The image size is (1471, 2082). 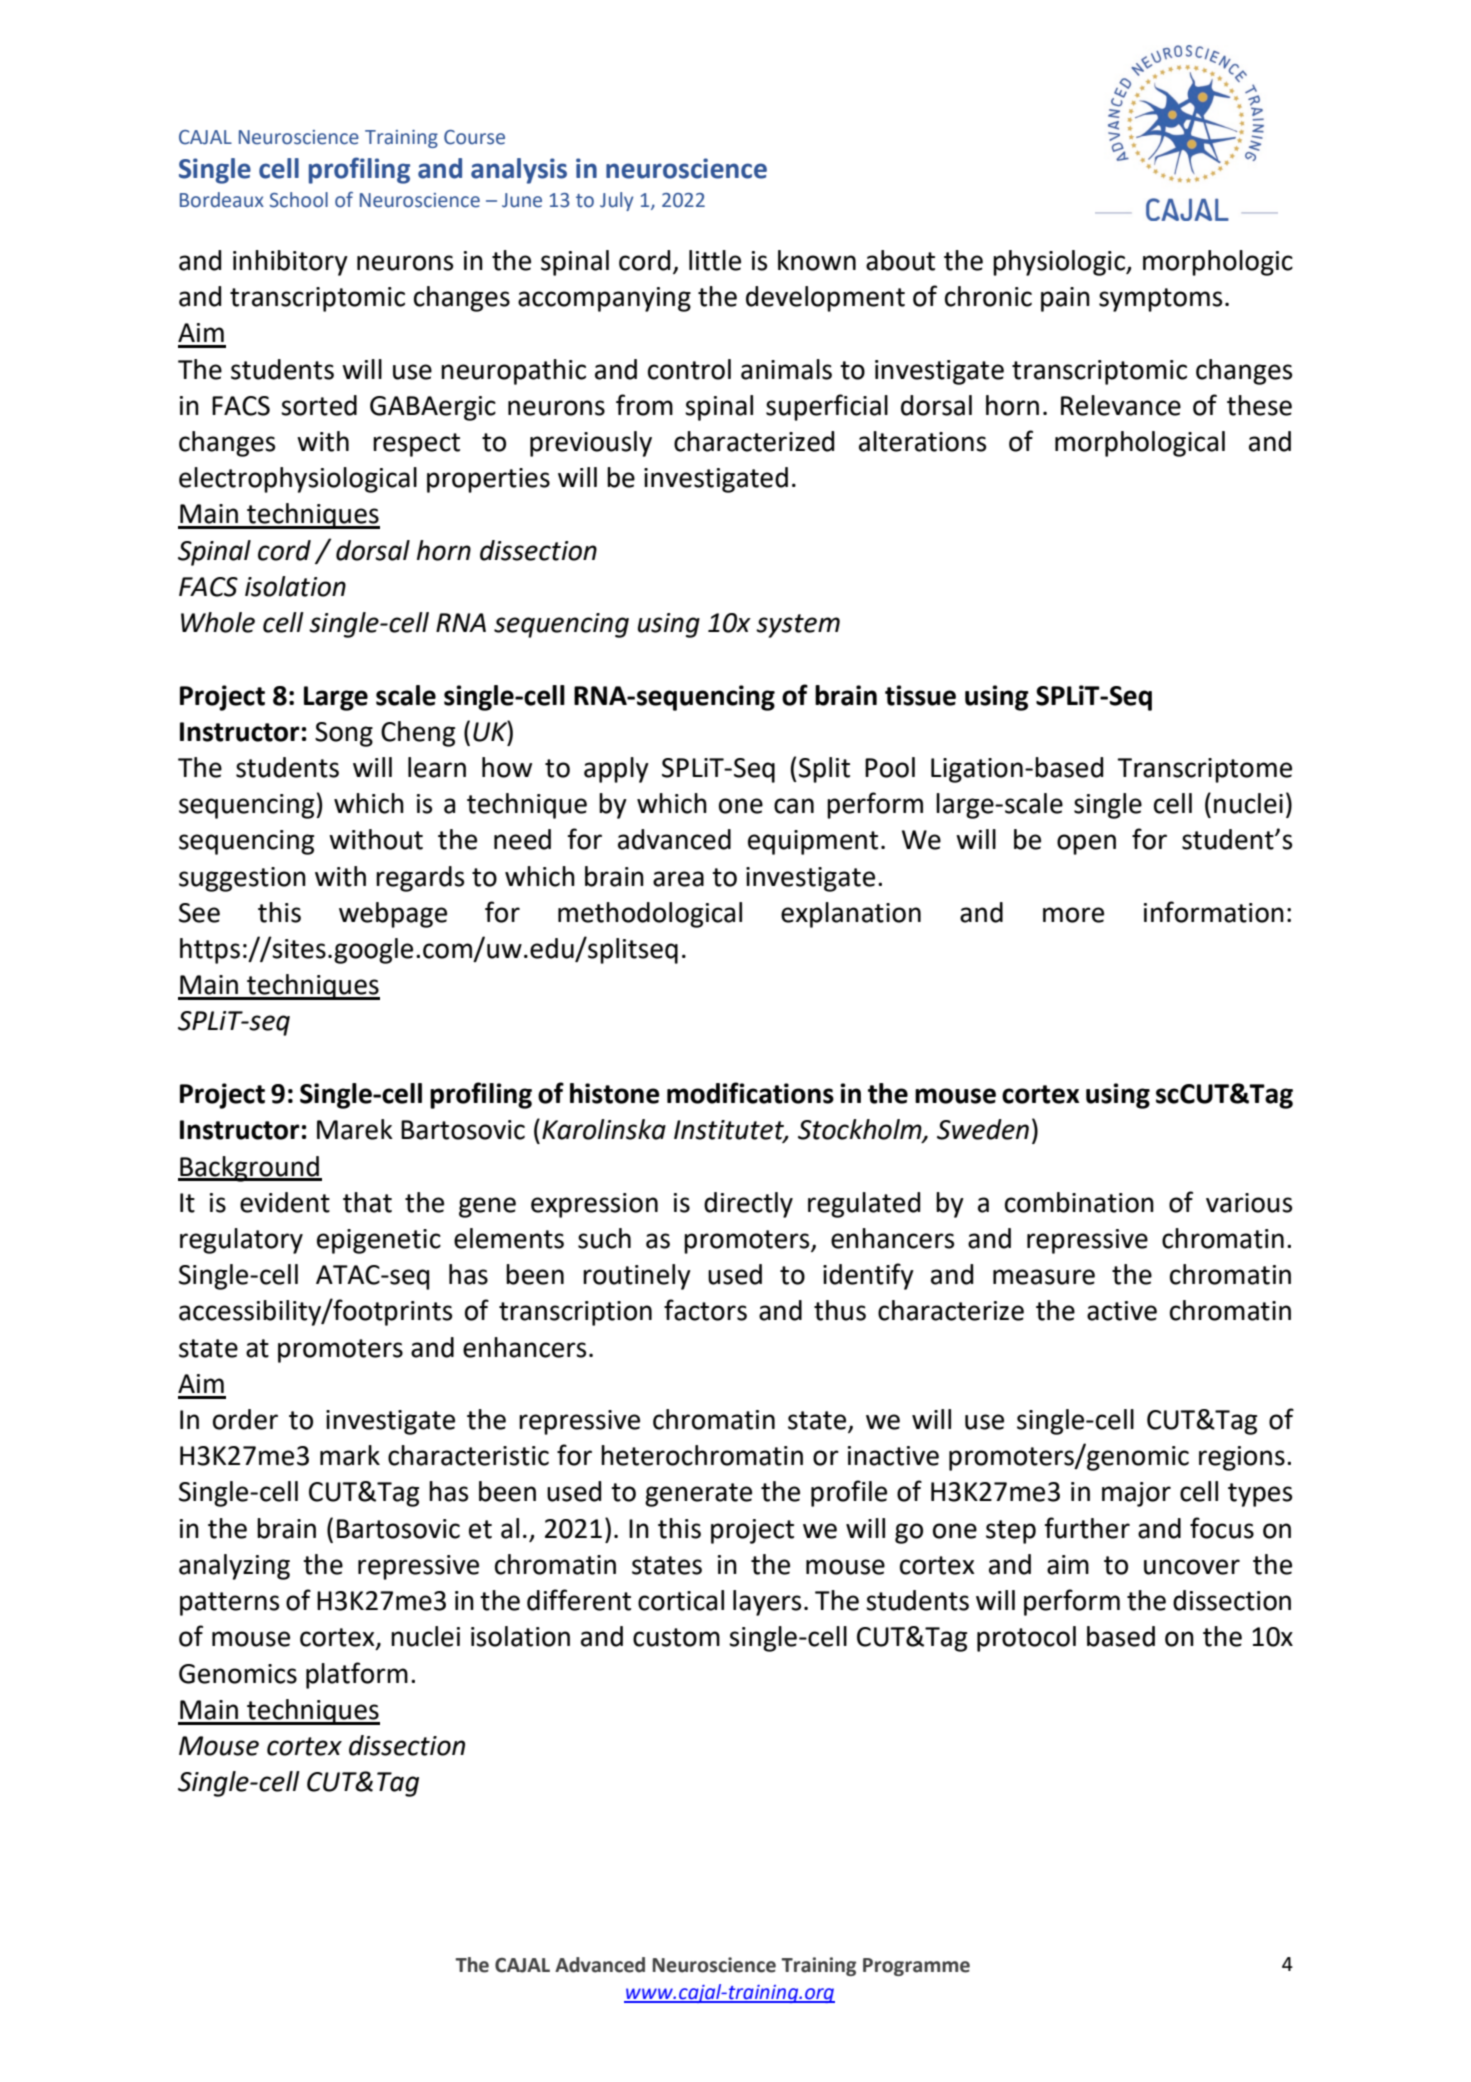 I want to click on platform, so click(x=357, y=1675).
